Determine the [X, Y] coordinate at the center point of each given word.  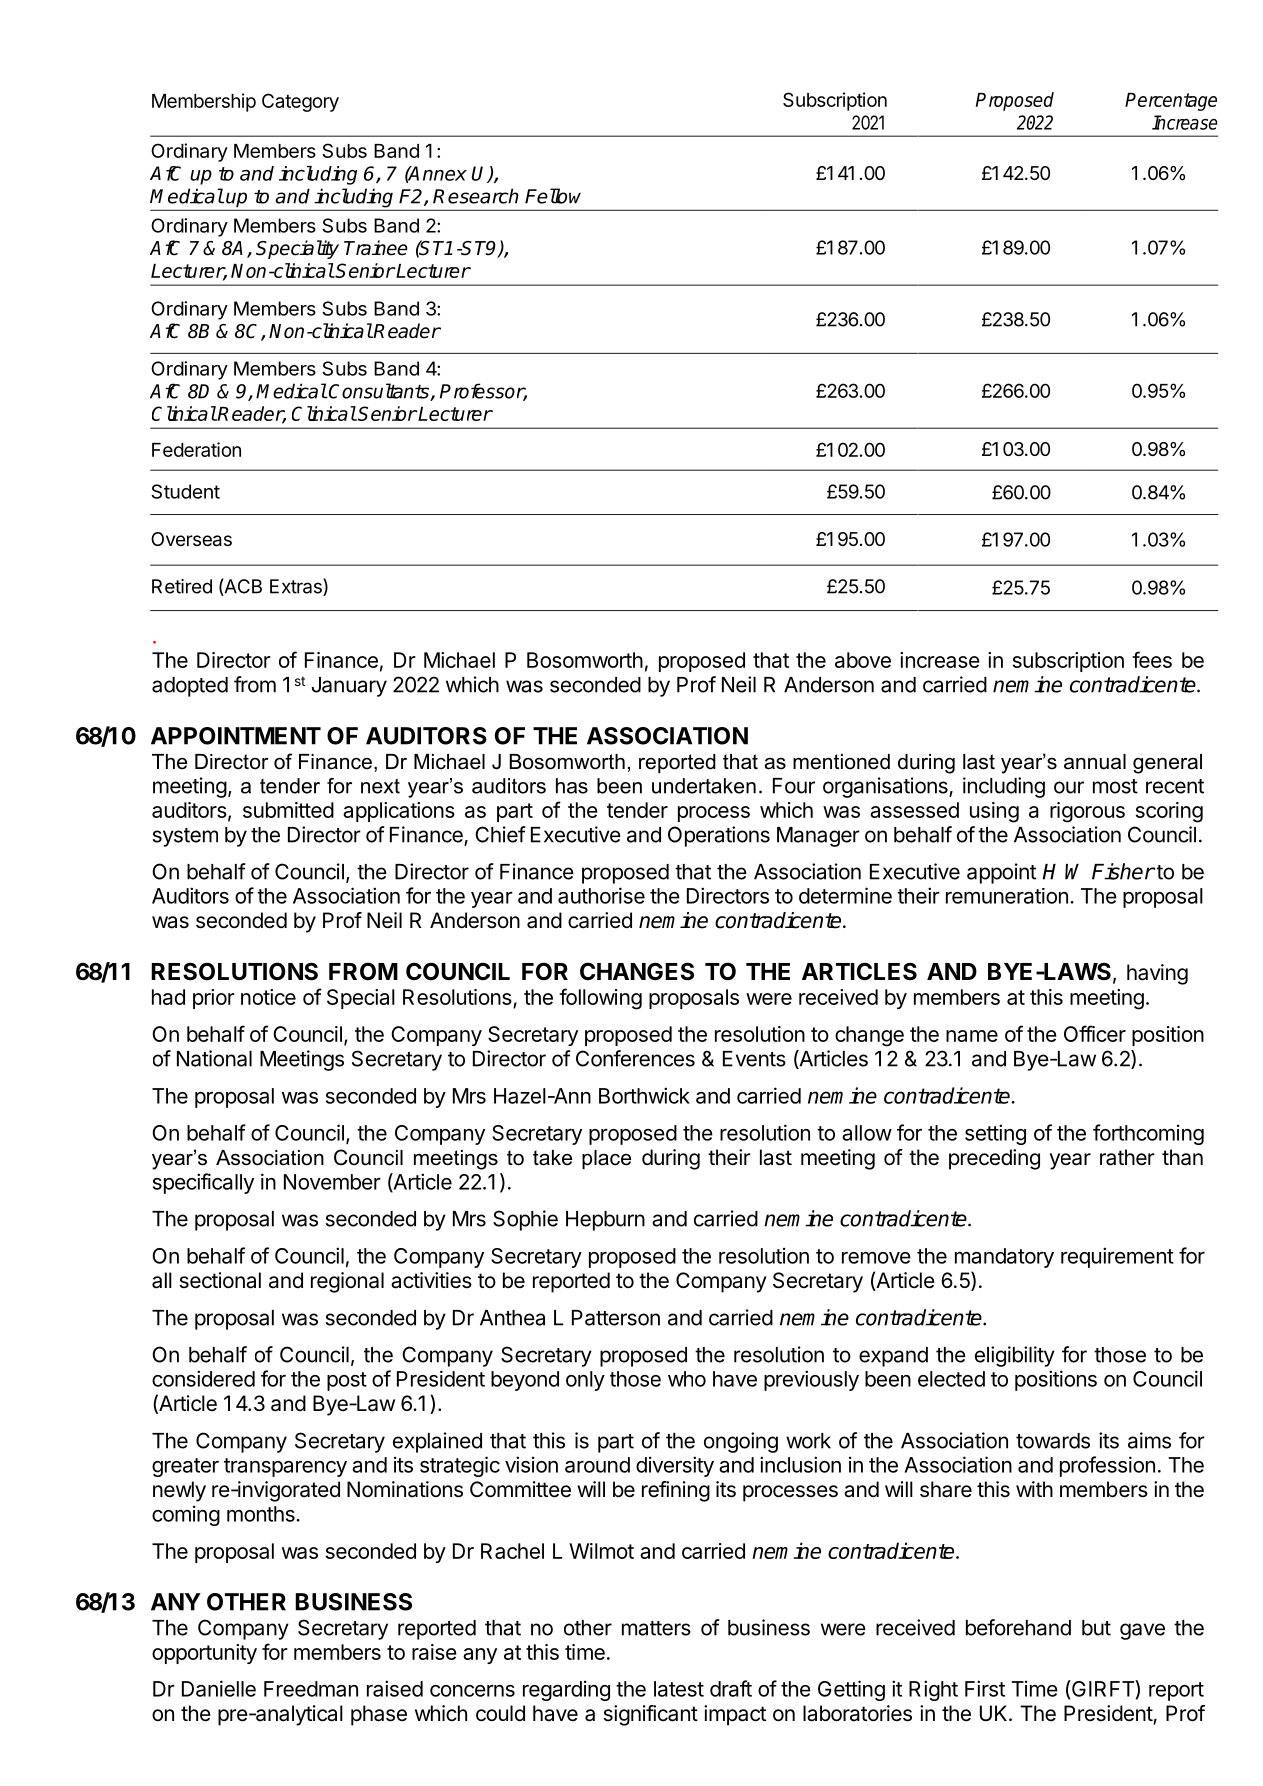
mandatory [1004, 1258]
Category [300, 102]
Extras [297, 587]
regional [347, 1282]
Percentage [1171, 102]
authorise [601, 895]
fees [1152, 659]
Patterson [616, 1318]
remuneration [1007, 896]
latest [679, 1689]
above [863, 660]
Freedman [311, 1689]
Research [476, 196]
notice [268, 997]
